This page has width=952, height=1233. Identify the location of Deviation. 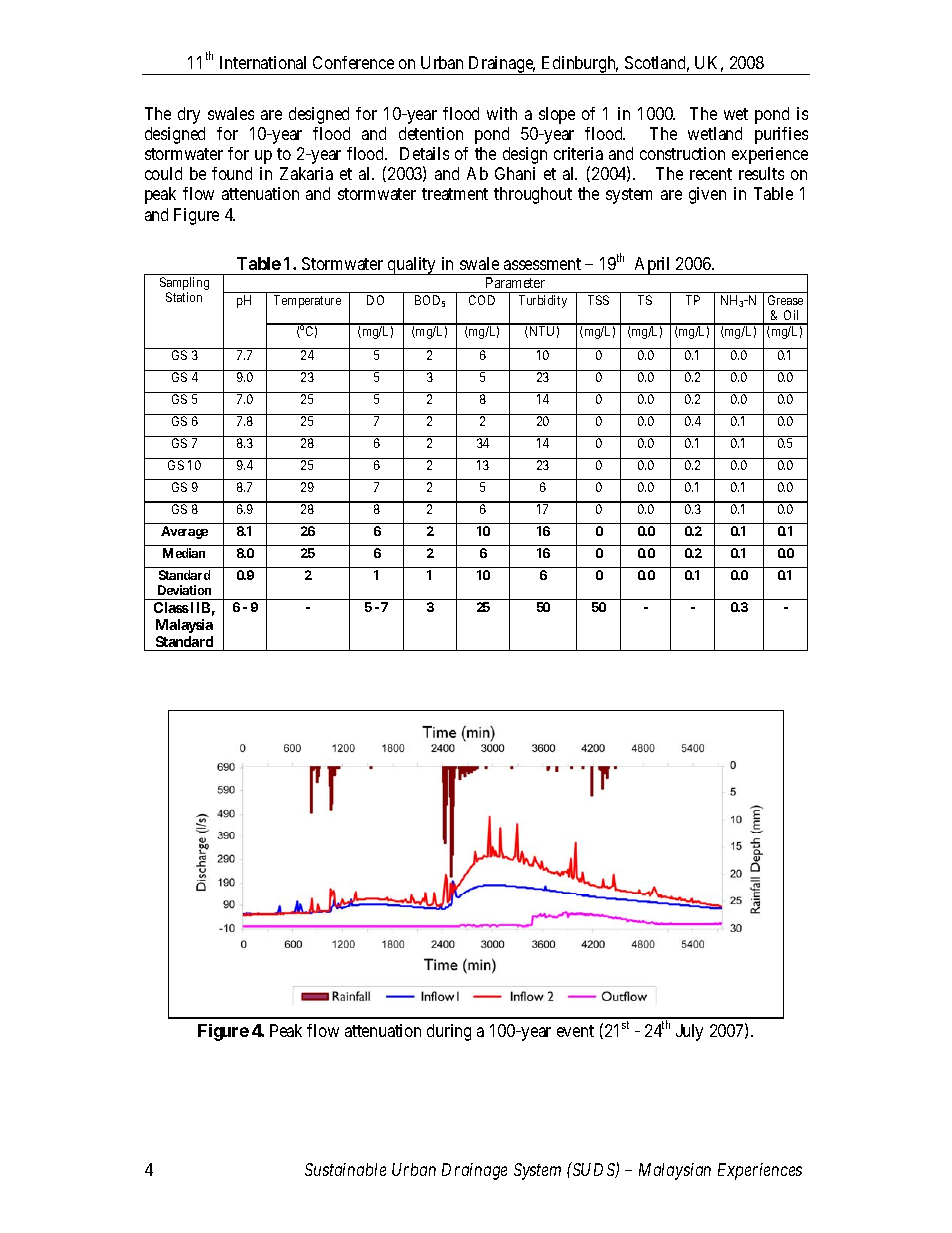
(184, 590).
